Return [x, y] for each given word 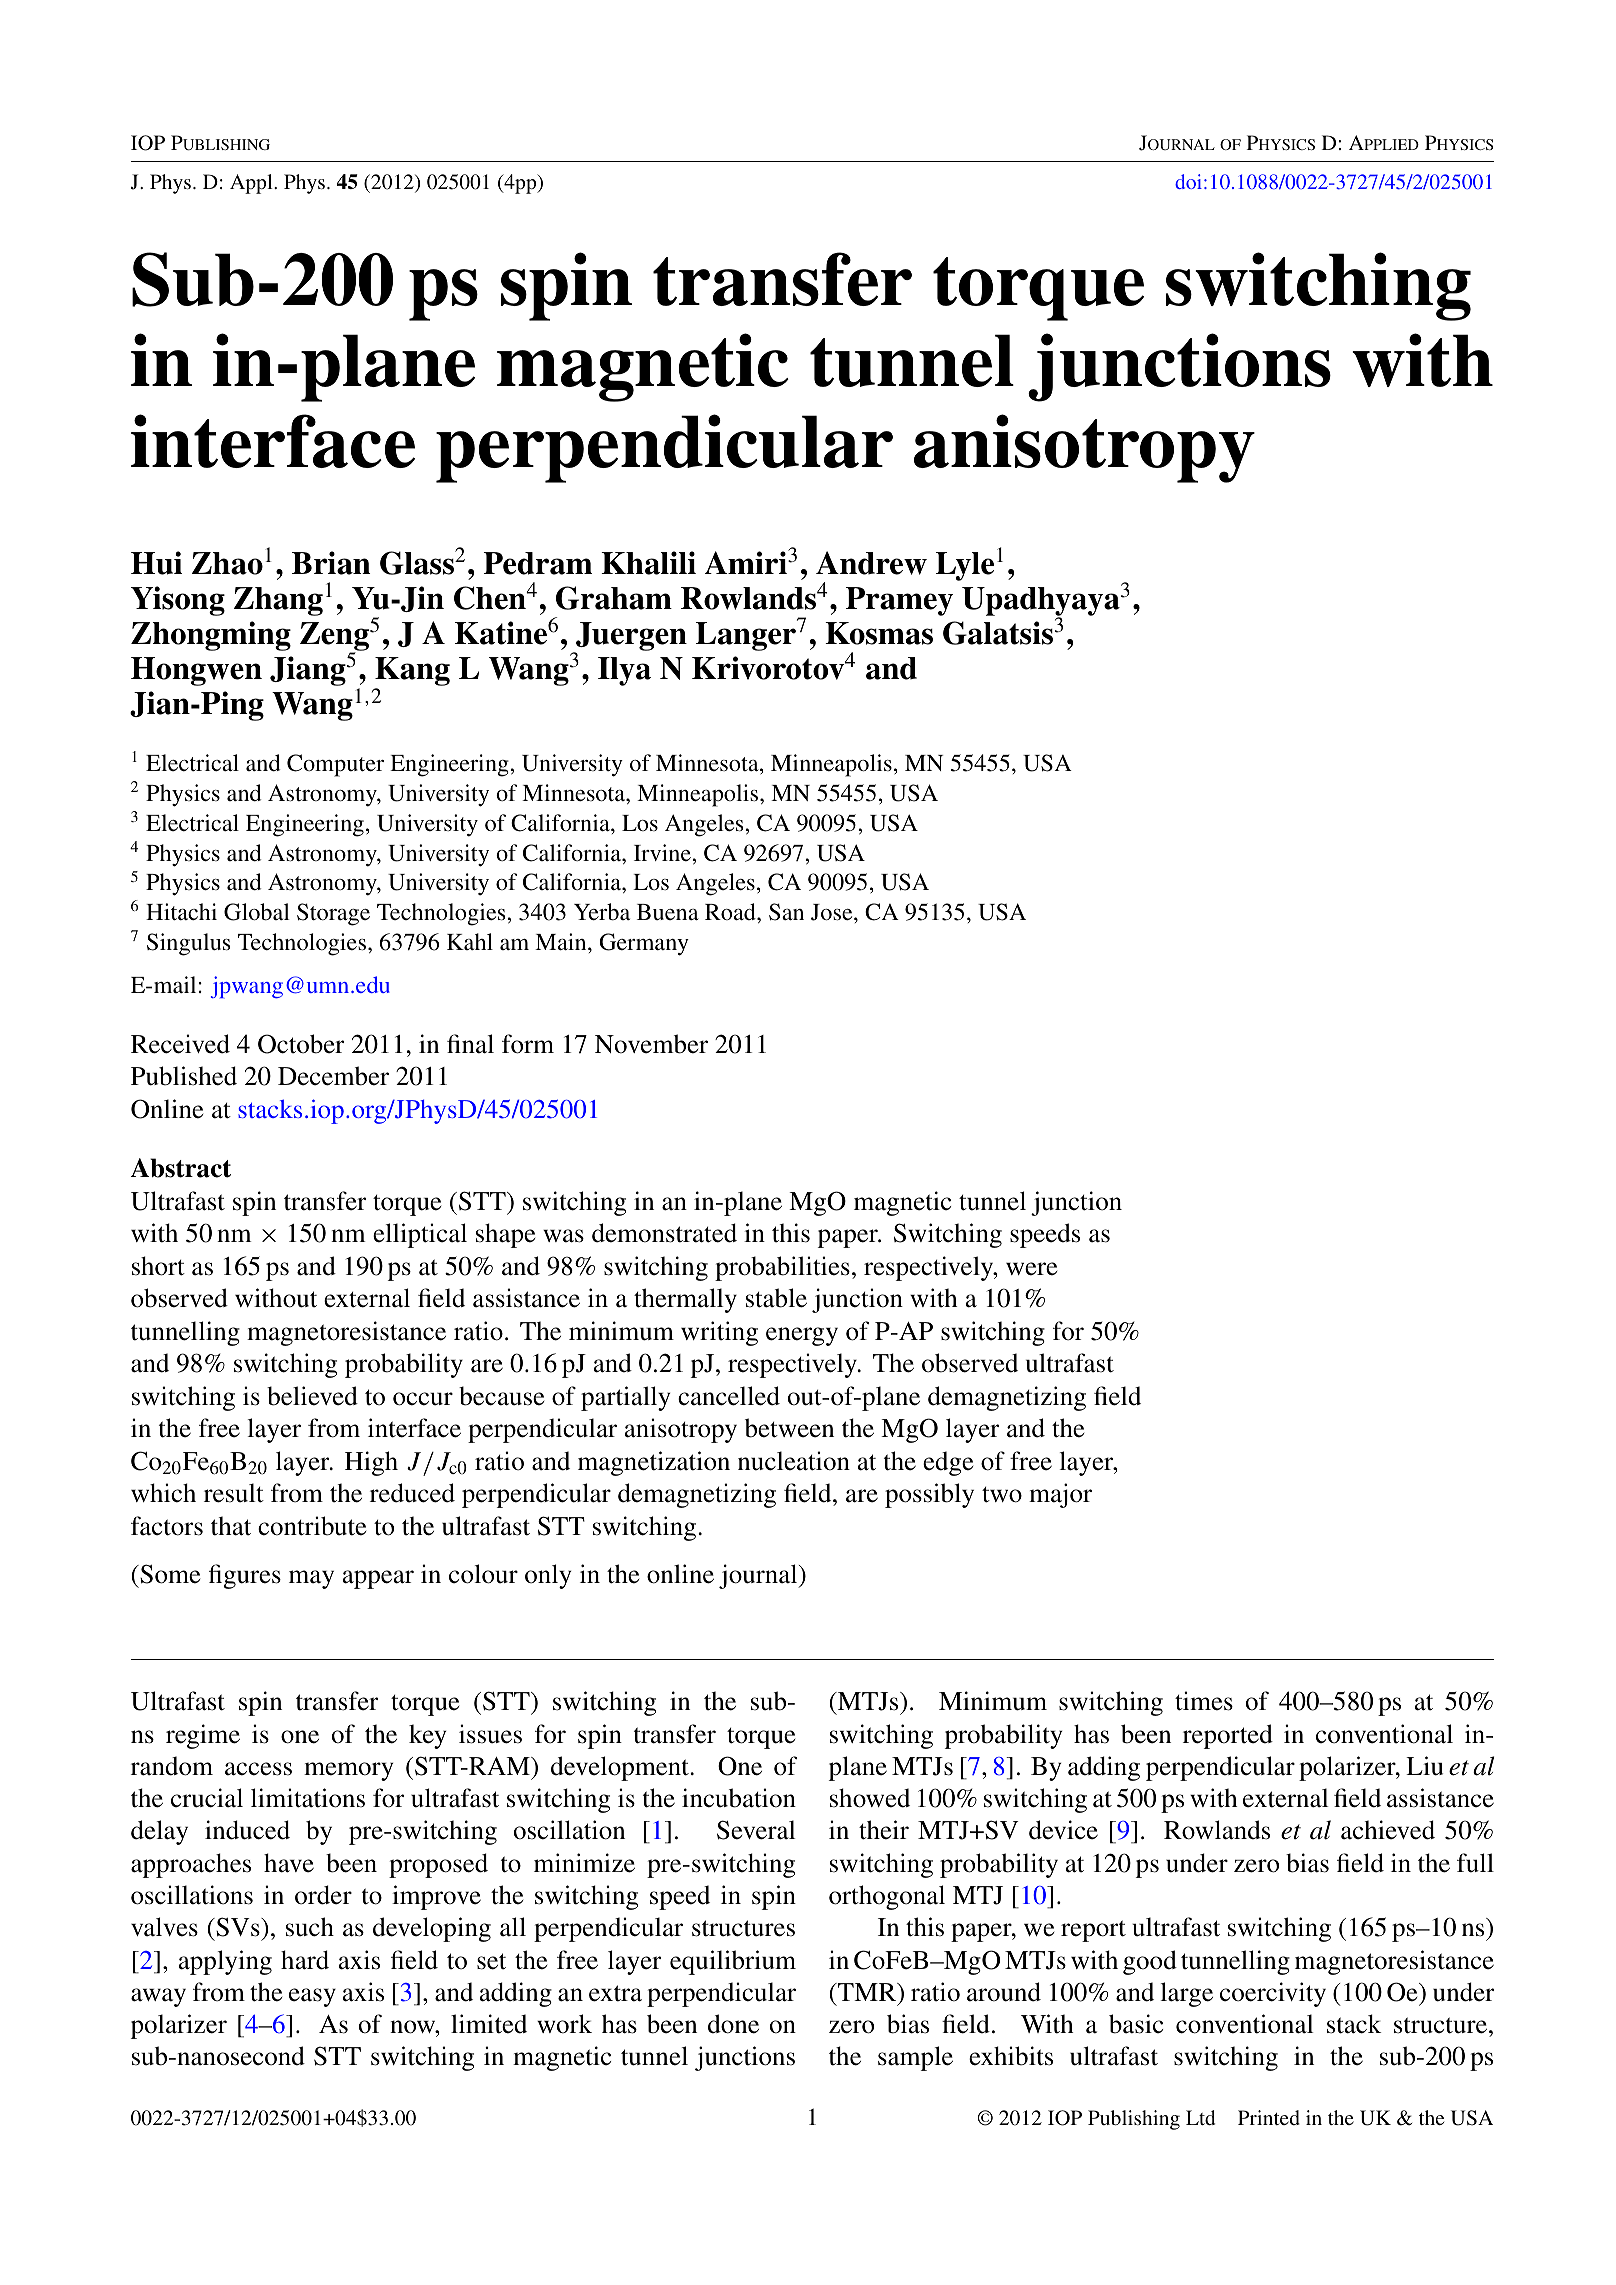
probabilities [782, 1268]
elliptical [420, 1235]
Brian [331, 563]
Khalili [648, 563]
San [786, 912]
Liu [1424, 1766]
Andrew [871, 563]
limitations [308, 1798]
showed [870, 1798]
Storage [333, 914]
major [1060, 1495]
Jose [833, 912]
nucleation [794, 1461]
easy [312, 1997]
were [1031, 1269]
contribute [312, 1526]
